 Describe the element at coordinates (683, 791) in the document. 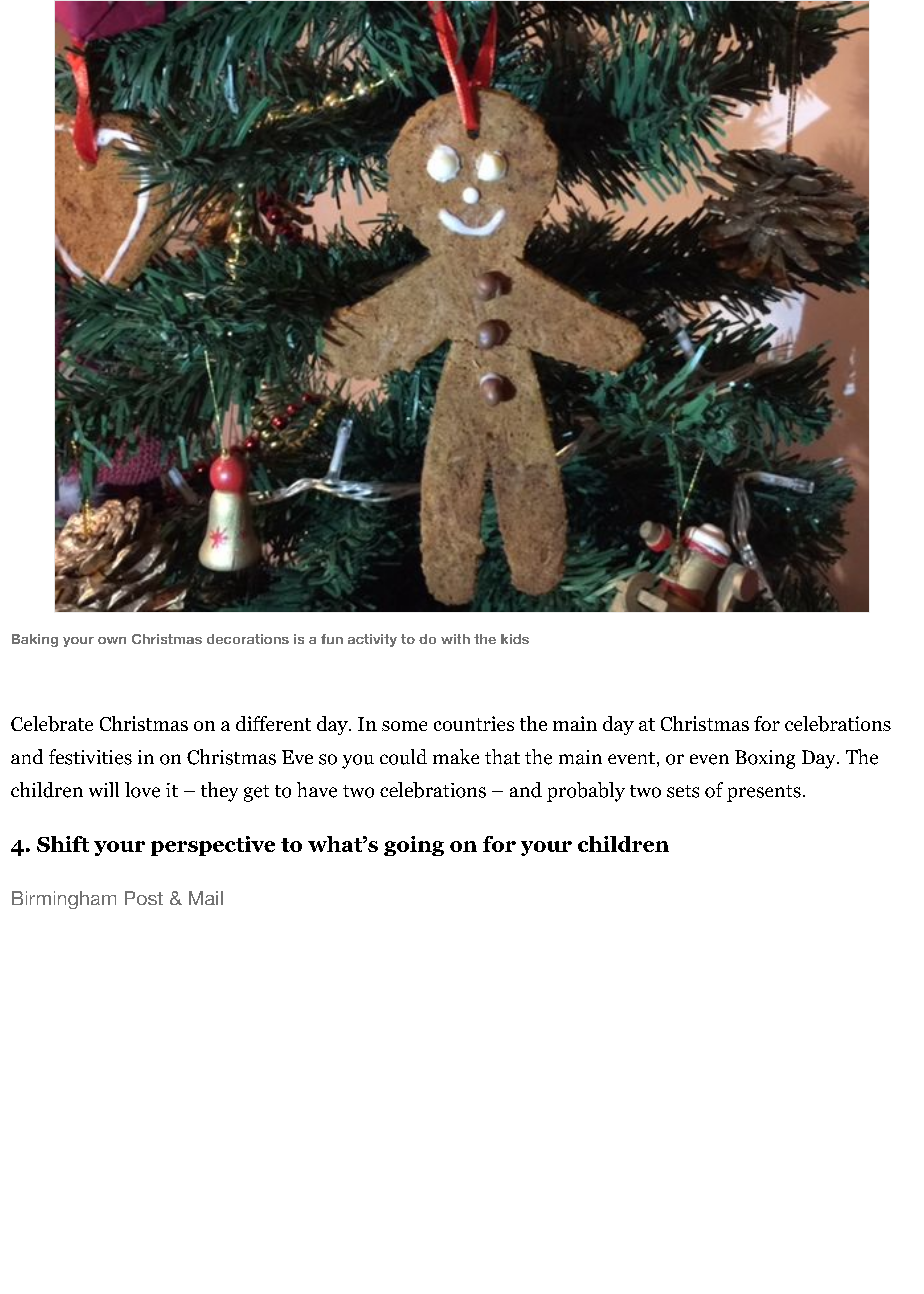

I see `sets` at that location.
